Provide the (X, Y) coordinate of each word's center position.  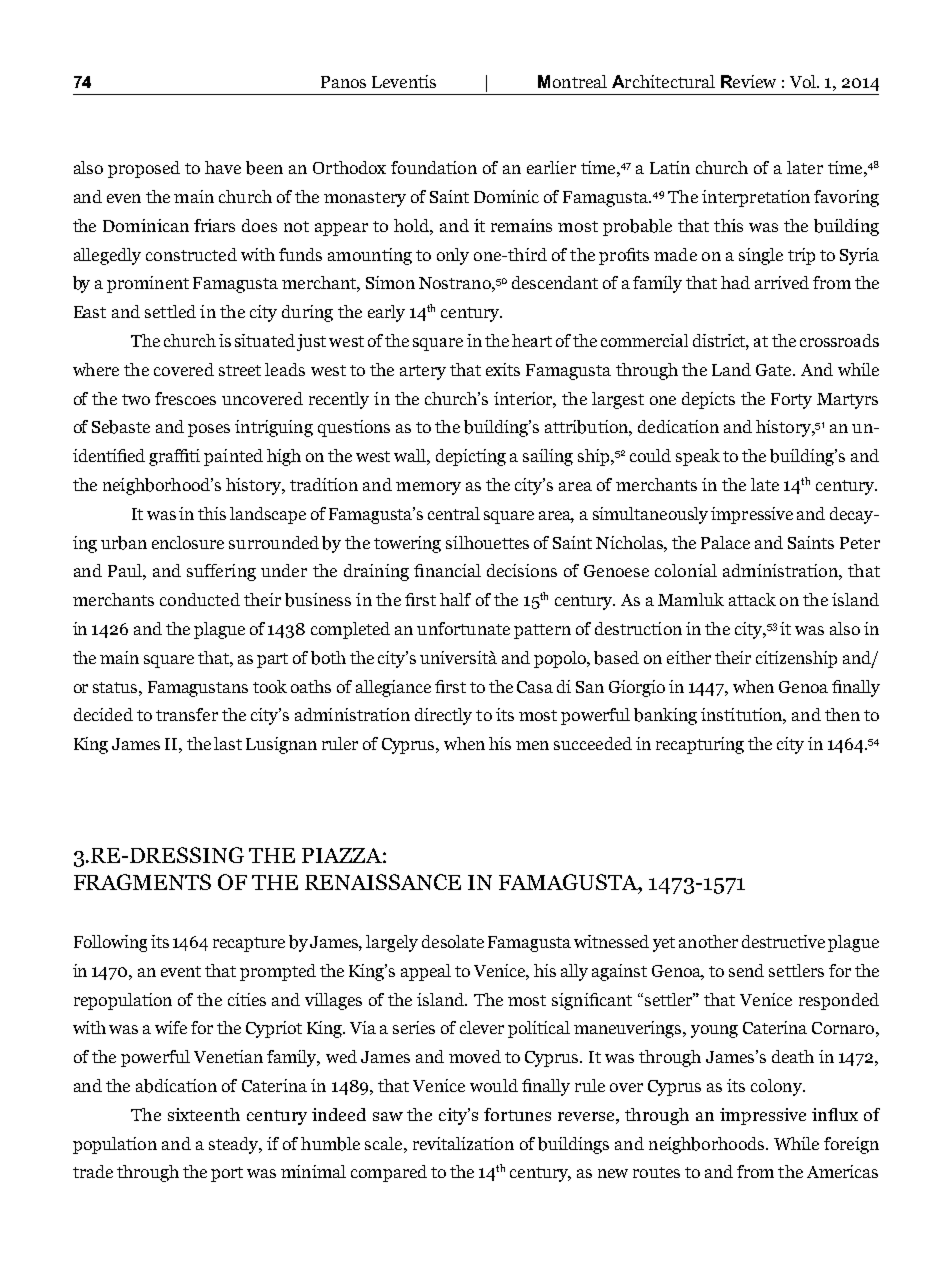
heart (532, 340)
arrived (782, 282)
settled (170, 311)
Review (748, 81)
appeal (426, 972)
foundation (434, 167)
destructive (783, 941)
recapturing (700, 745)
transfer (187, 714)
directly (443, 716)
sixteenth (204, 1114)
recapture (249, 944)
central (454, 513)
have (223, 167)
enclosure (188, 542)
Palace (725, 542)
